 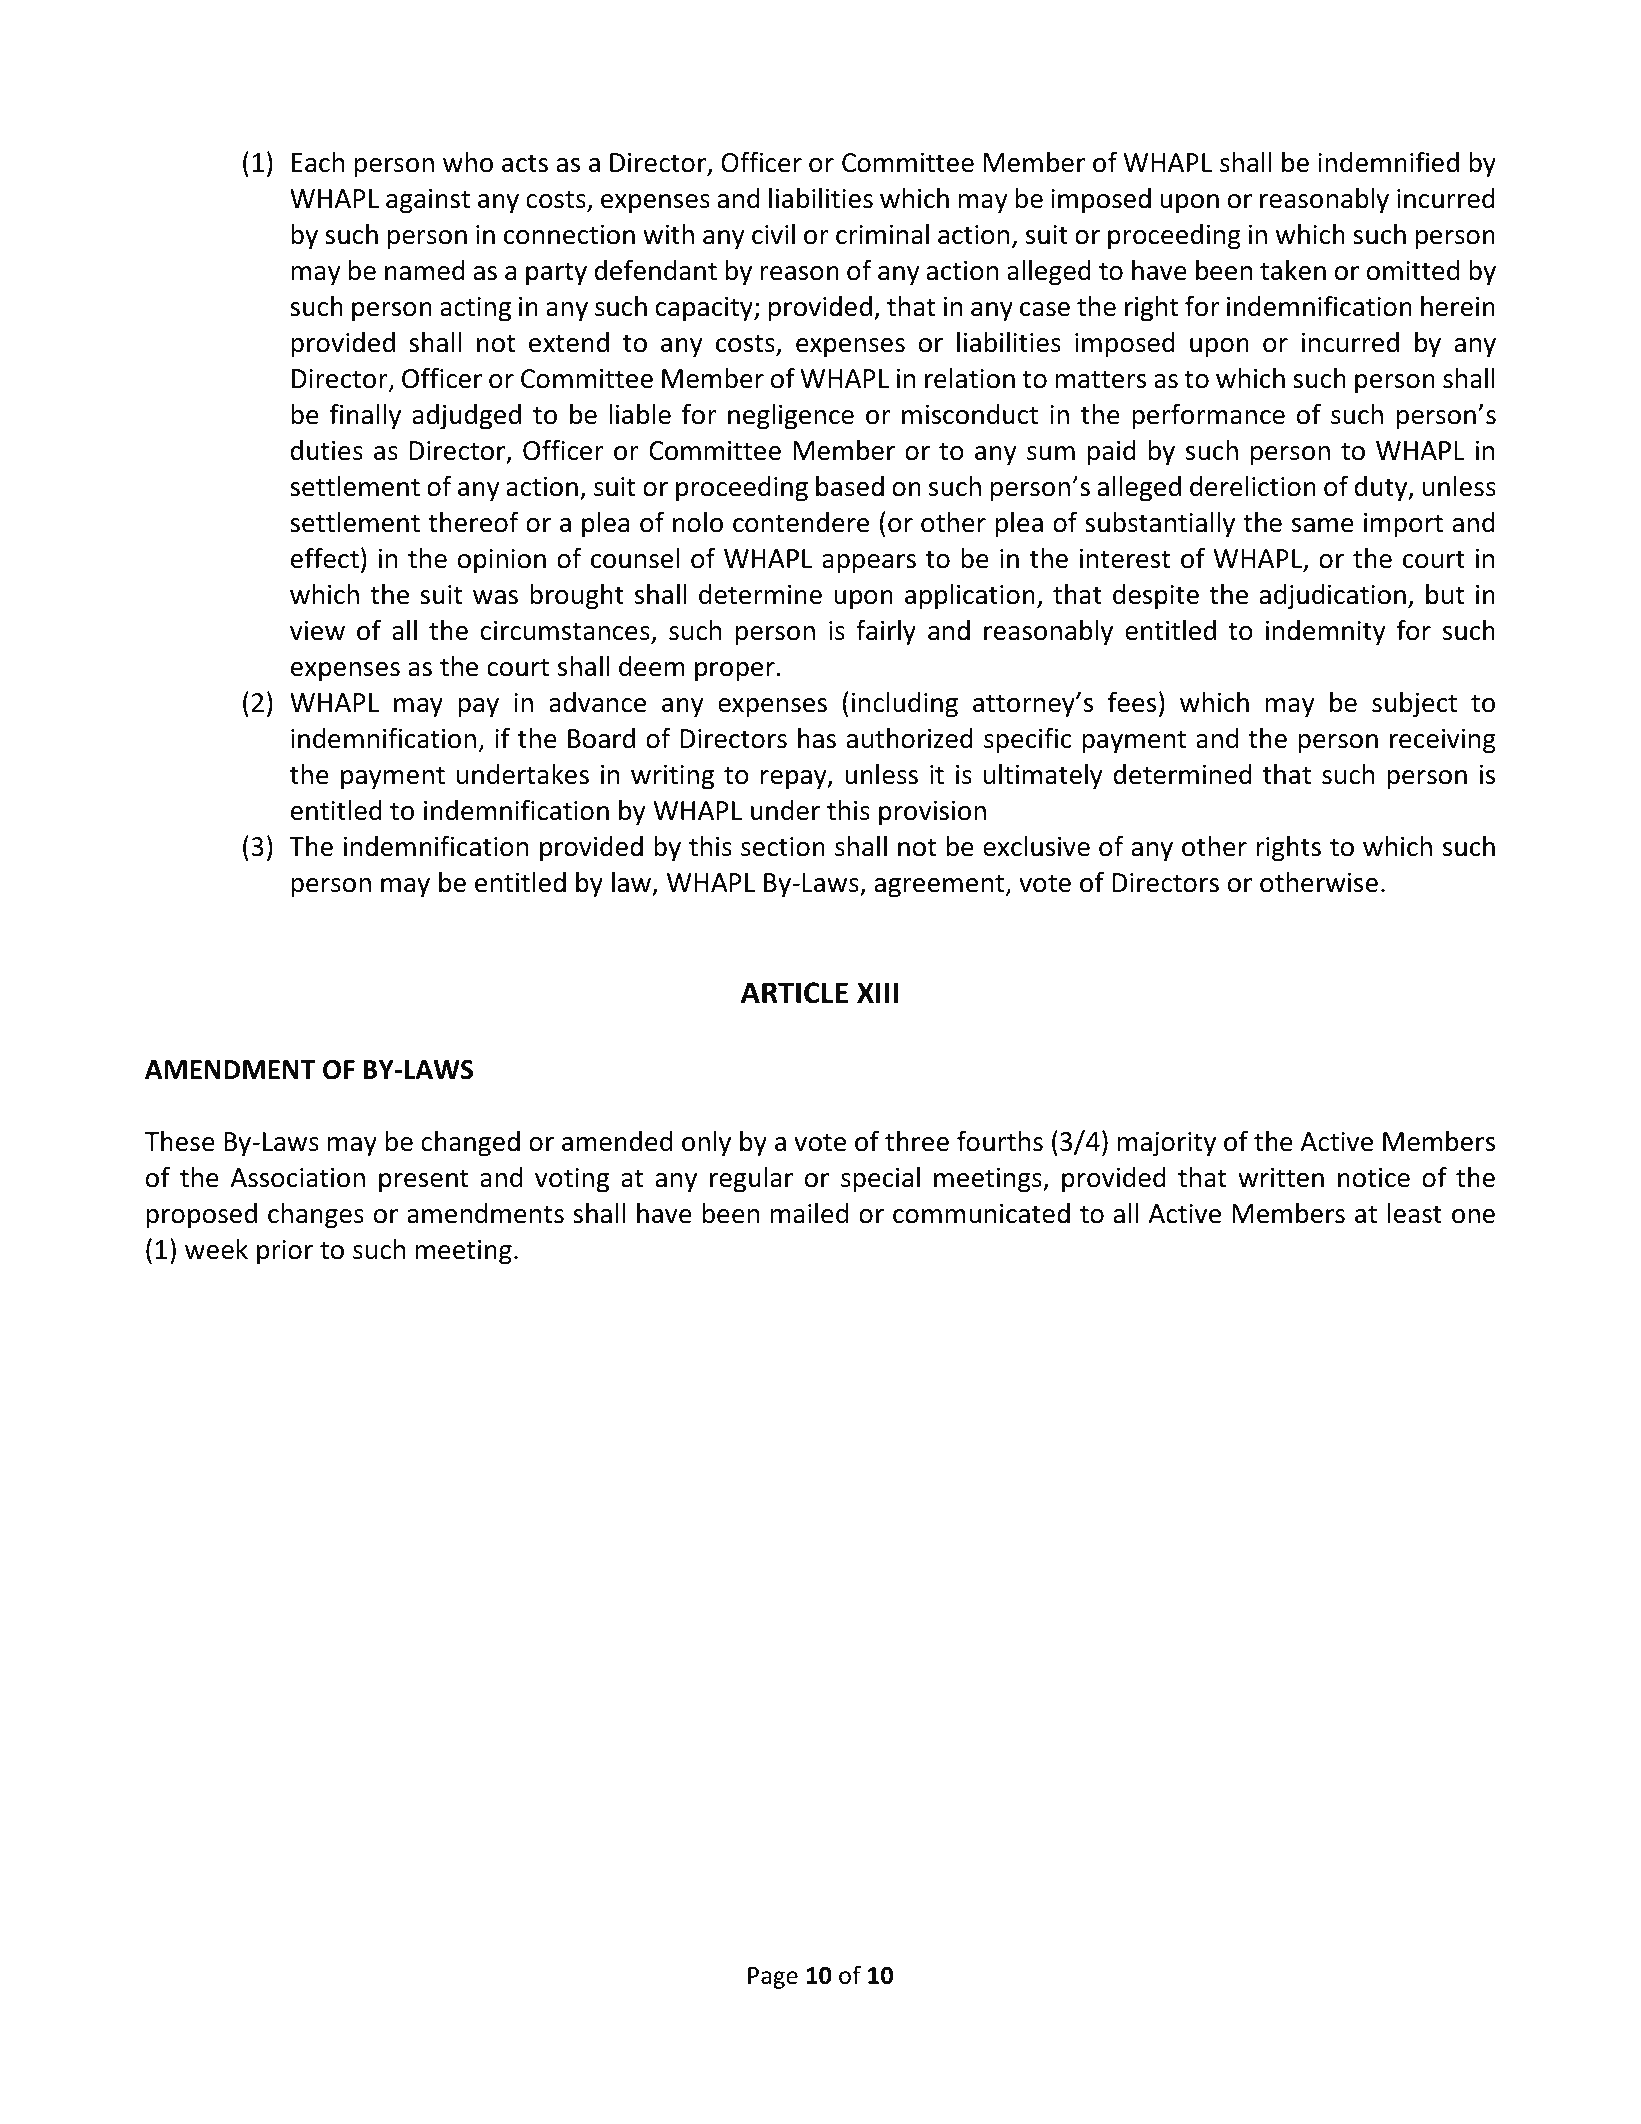 What do you see at coordinates (601, 738) in the screenshot?
I see `Board` at bounding box center [601, 738].
